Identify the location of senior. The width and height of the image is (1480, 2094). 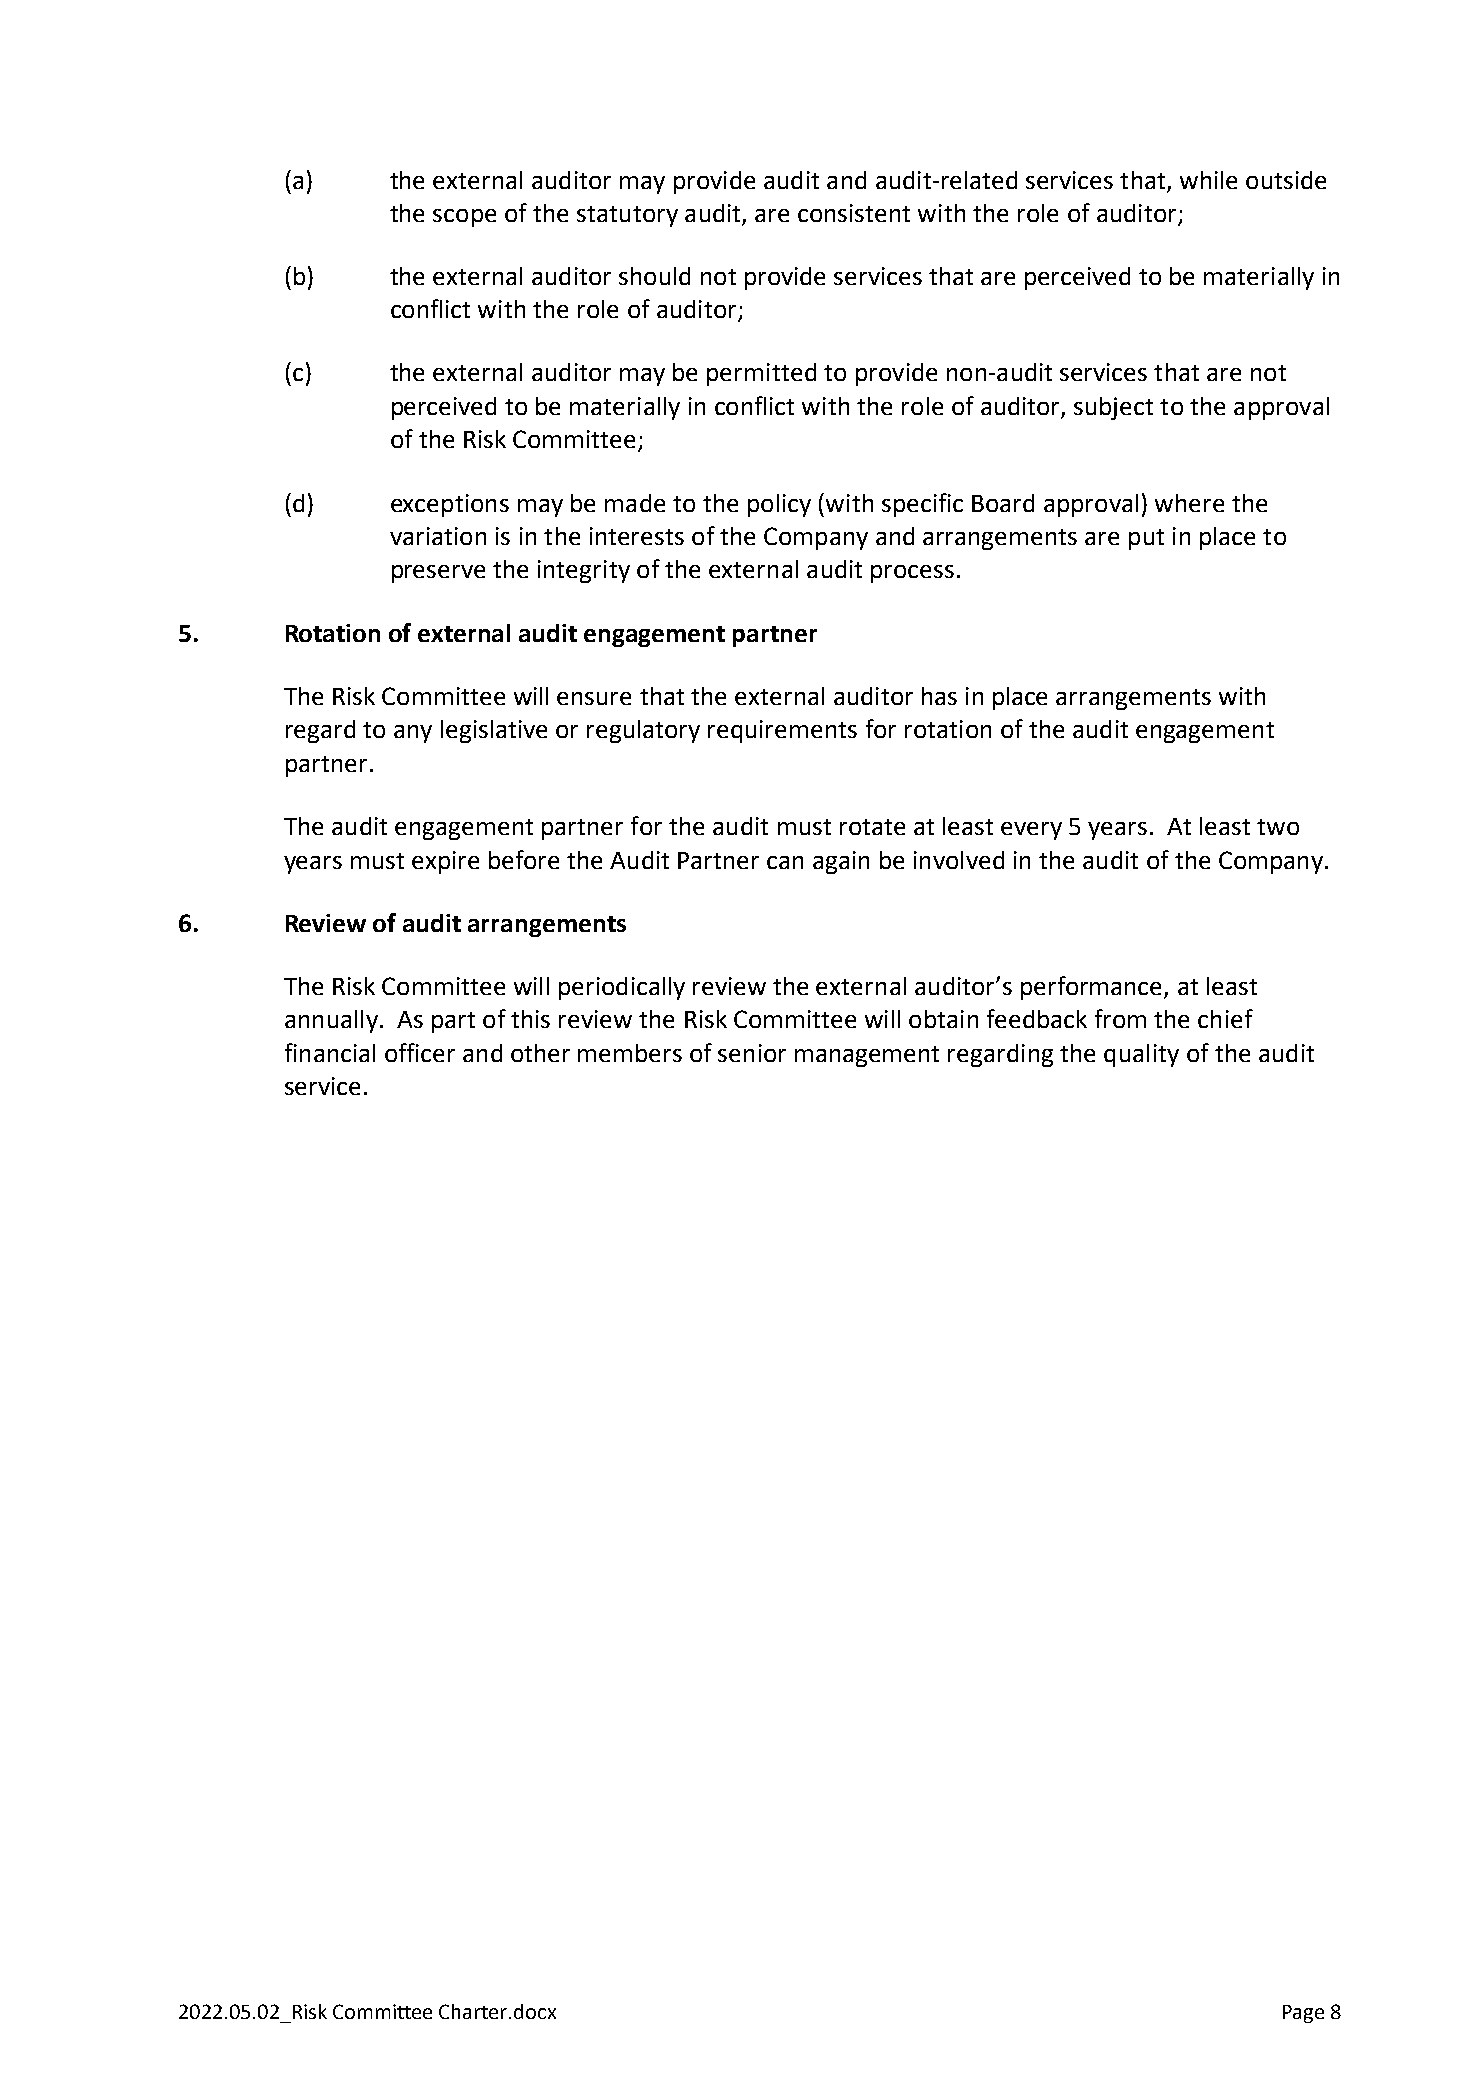
(752, 1053).
